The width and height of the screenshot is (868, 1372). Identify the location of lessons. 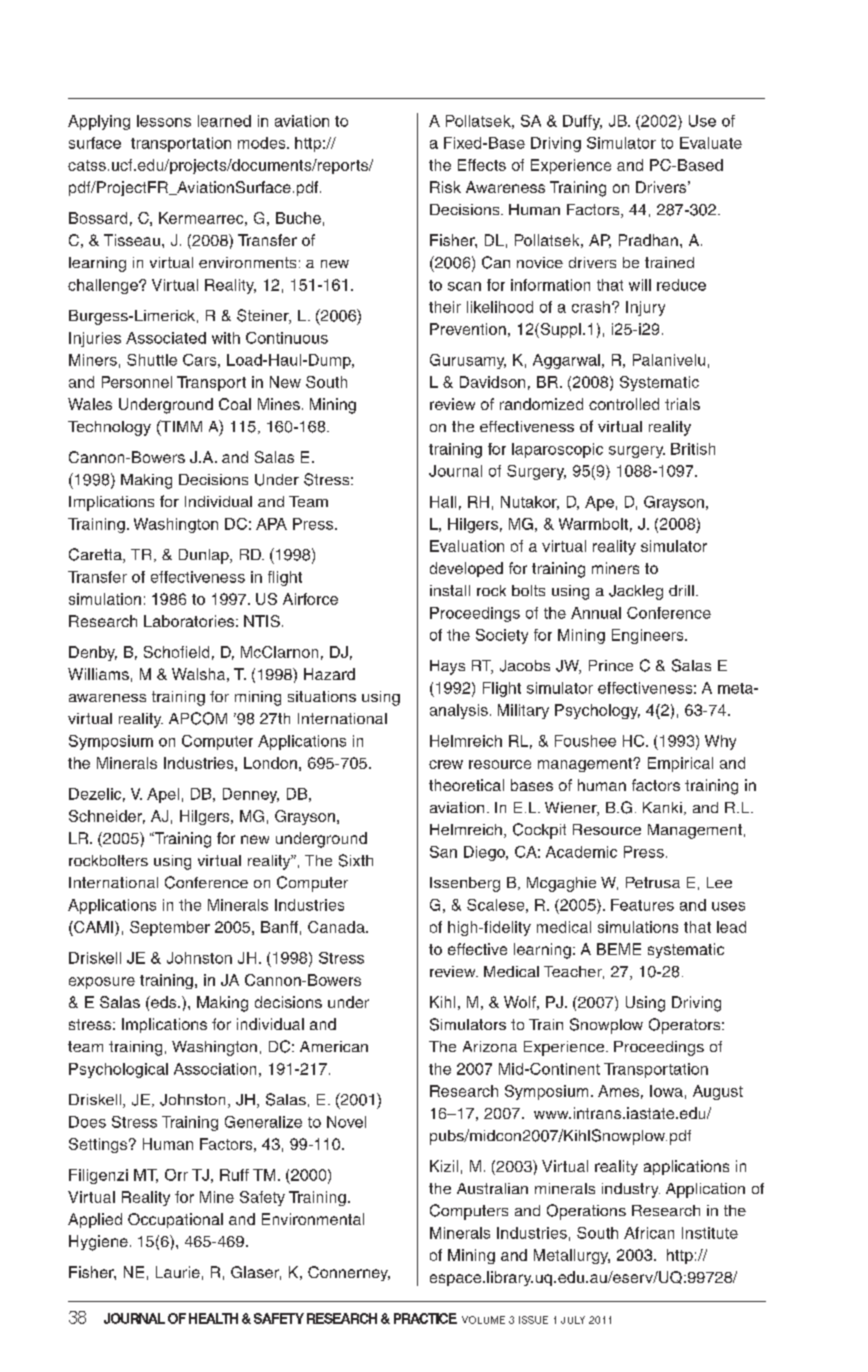
(164, 121).
